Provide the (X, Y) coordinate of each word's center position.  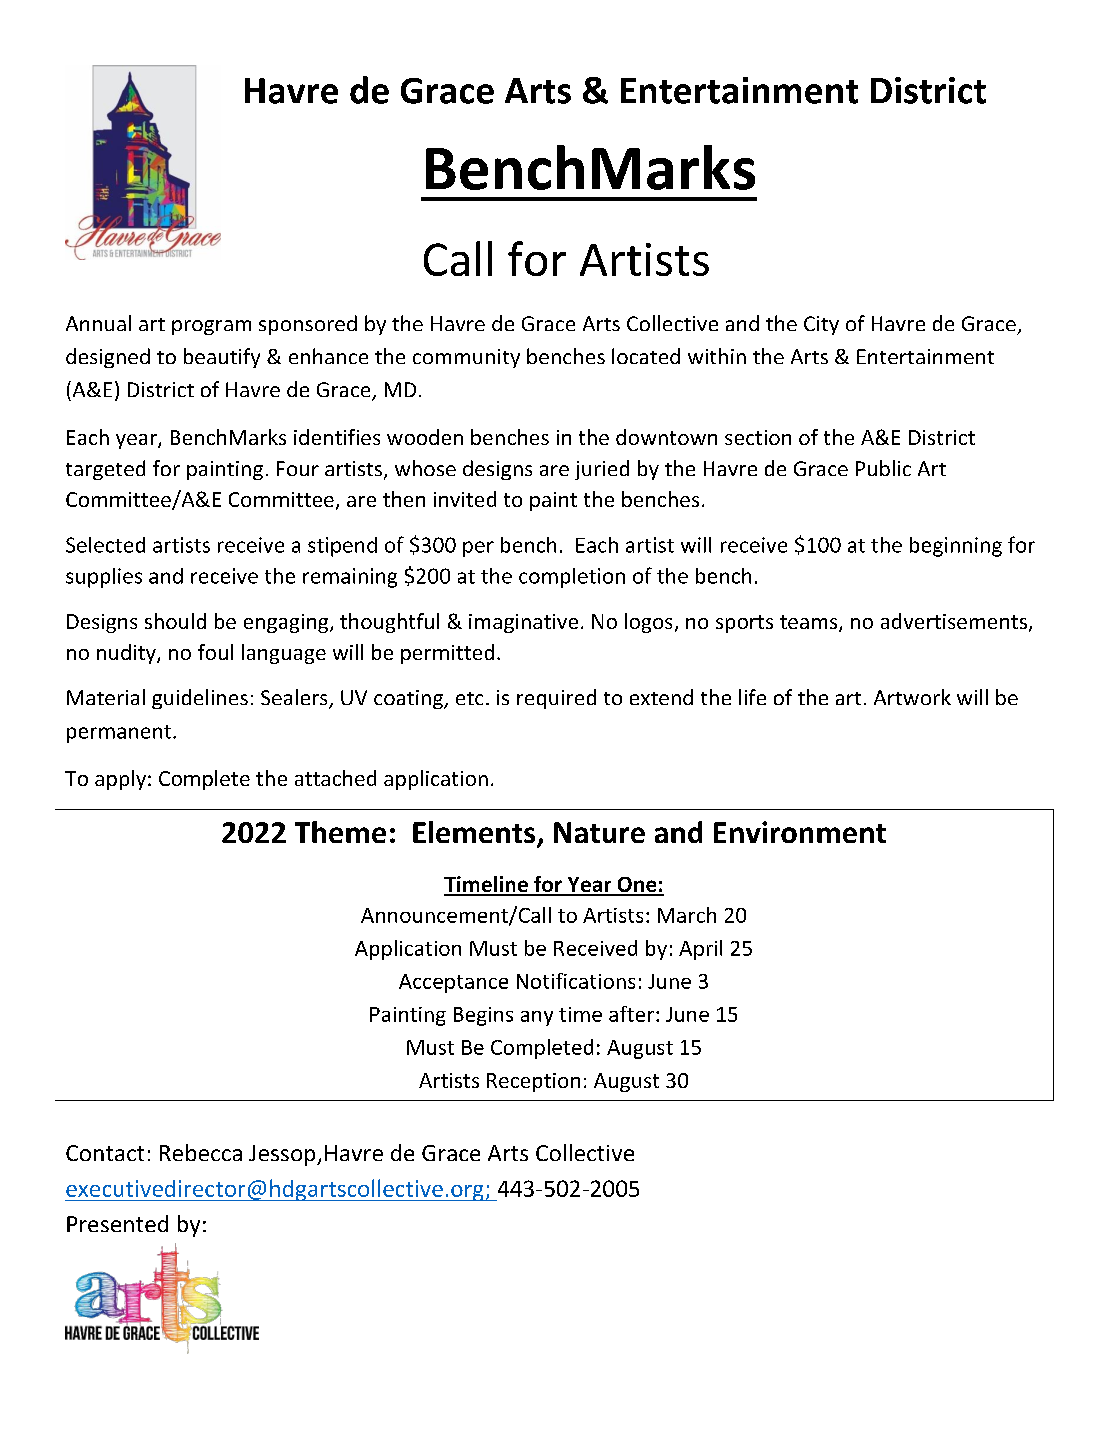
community (466, 358)
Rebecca (201, 1152)
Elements (475, 833)
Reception (533, 1082)
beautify (222, 358)
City (821, 325)
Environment (800, 832)
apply (120, 780)
